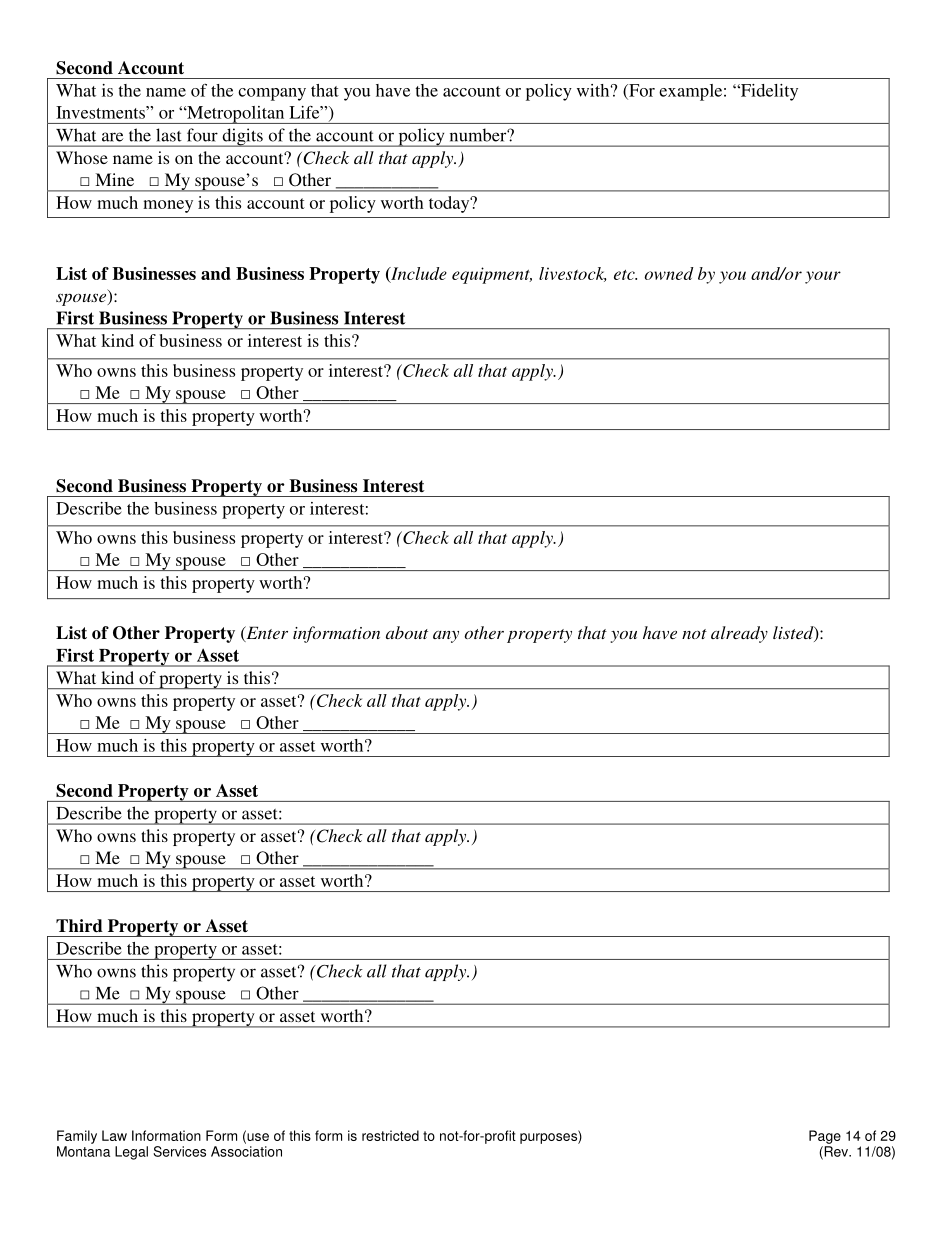 Image resolution: width=952 pixels, height=1233 pixels. I want to click on equipment, so click(492, 275).
